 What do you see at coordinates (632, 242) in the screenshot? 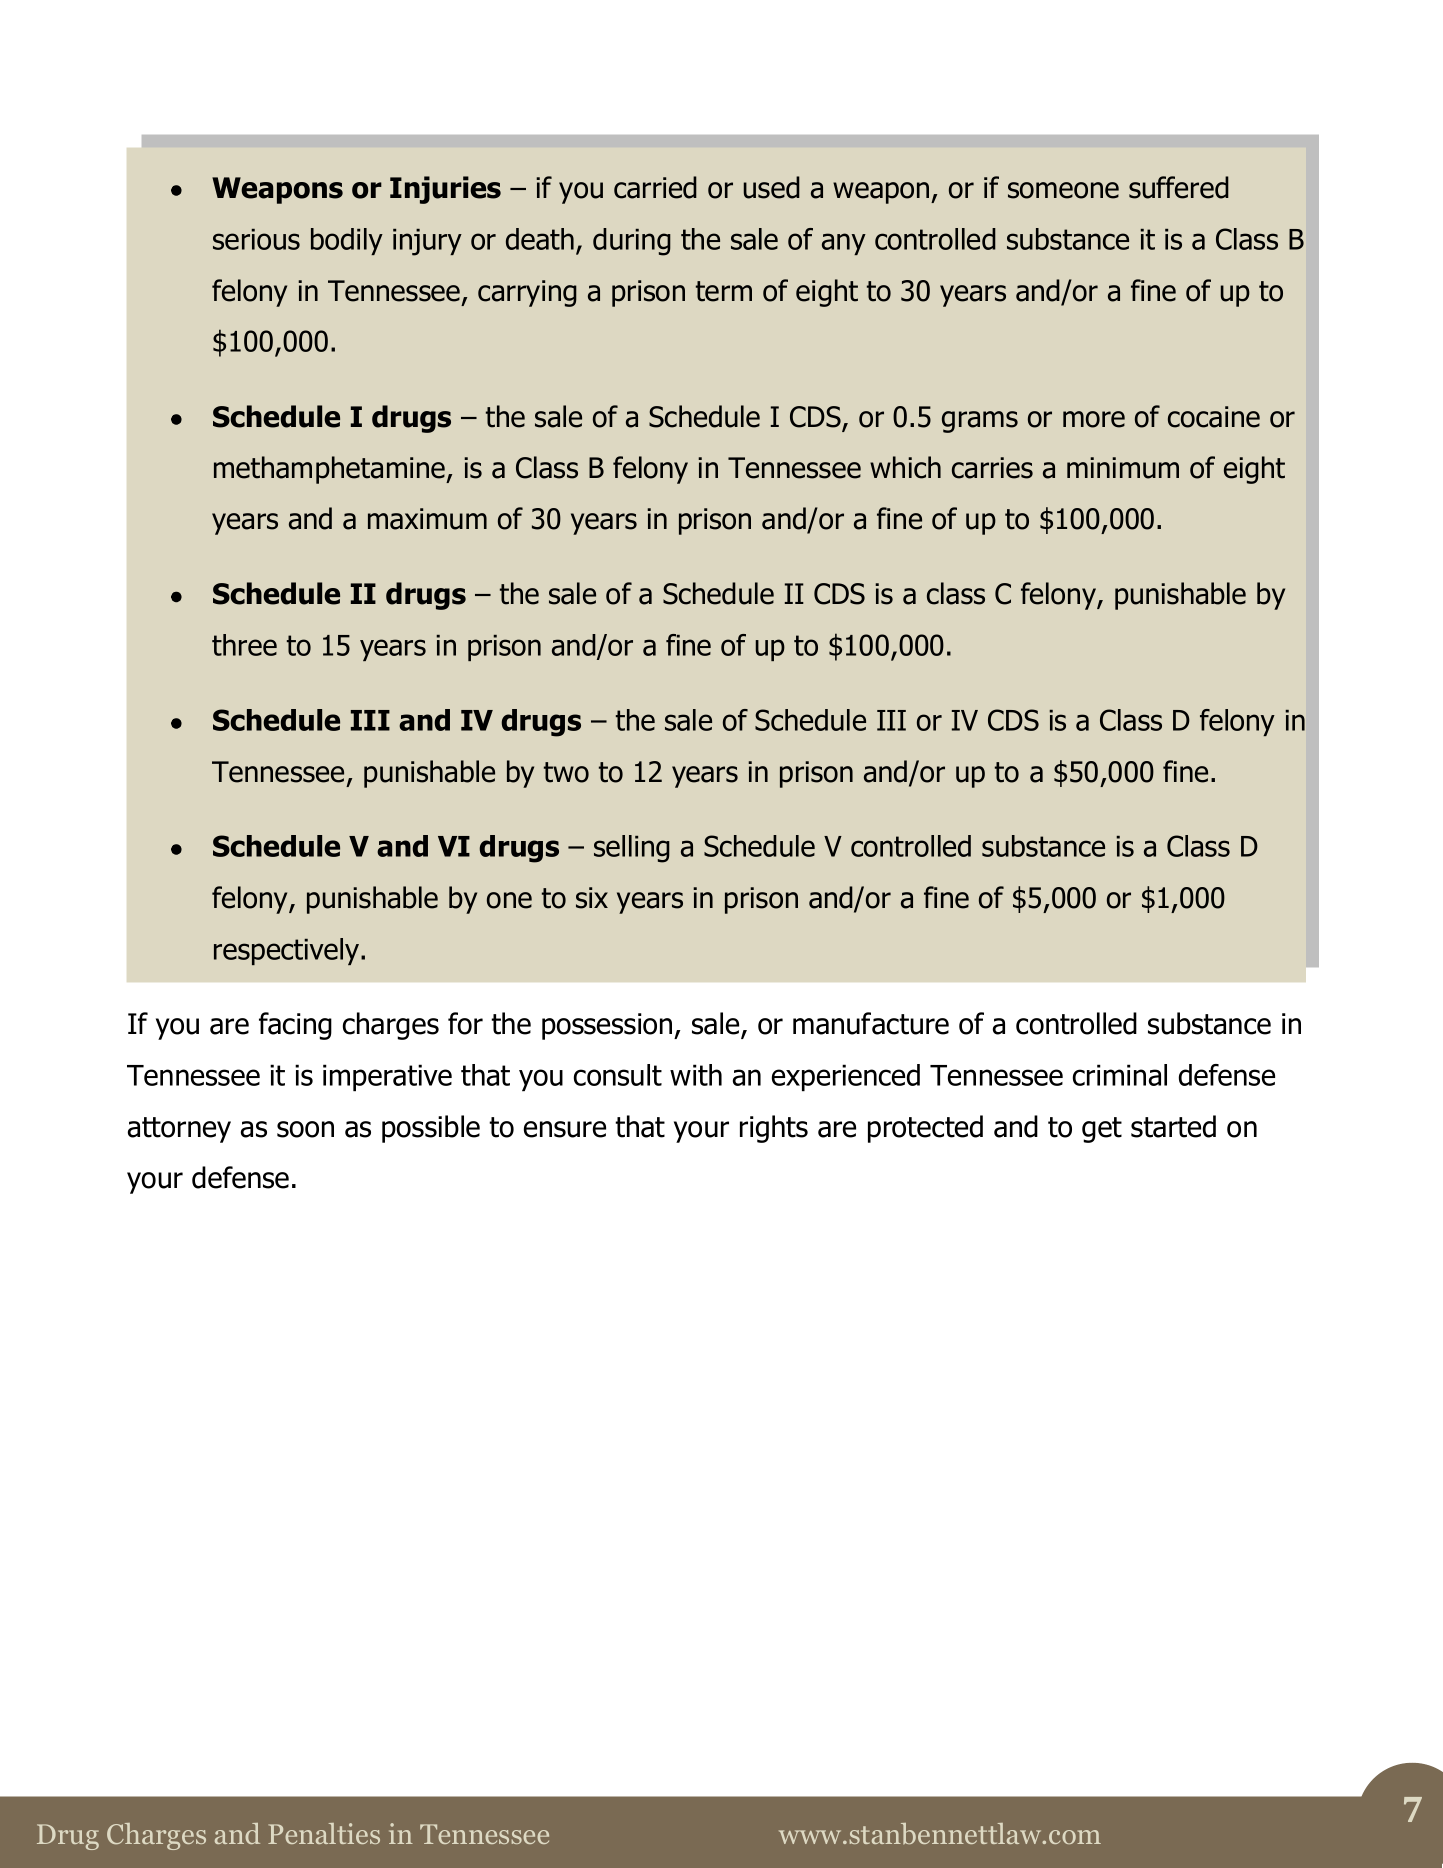
I see `during` at bounding box center [632, 242].
